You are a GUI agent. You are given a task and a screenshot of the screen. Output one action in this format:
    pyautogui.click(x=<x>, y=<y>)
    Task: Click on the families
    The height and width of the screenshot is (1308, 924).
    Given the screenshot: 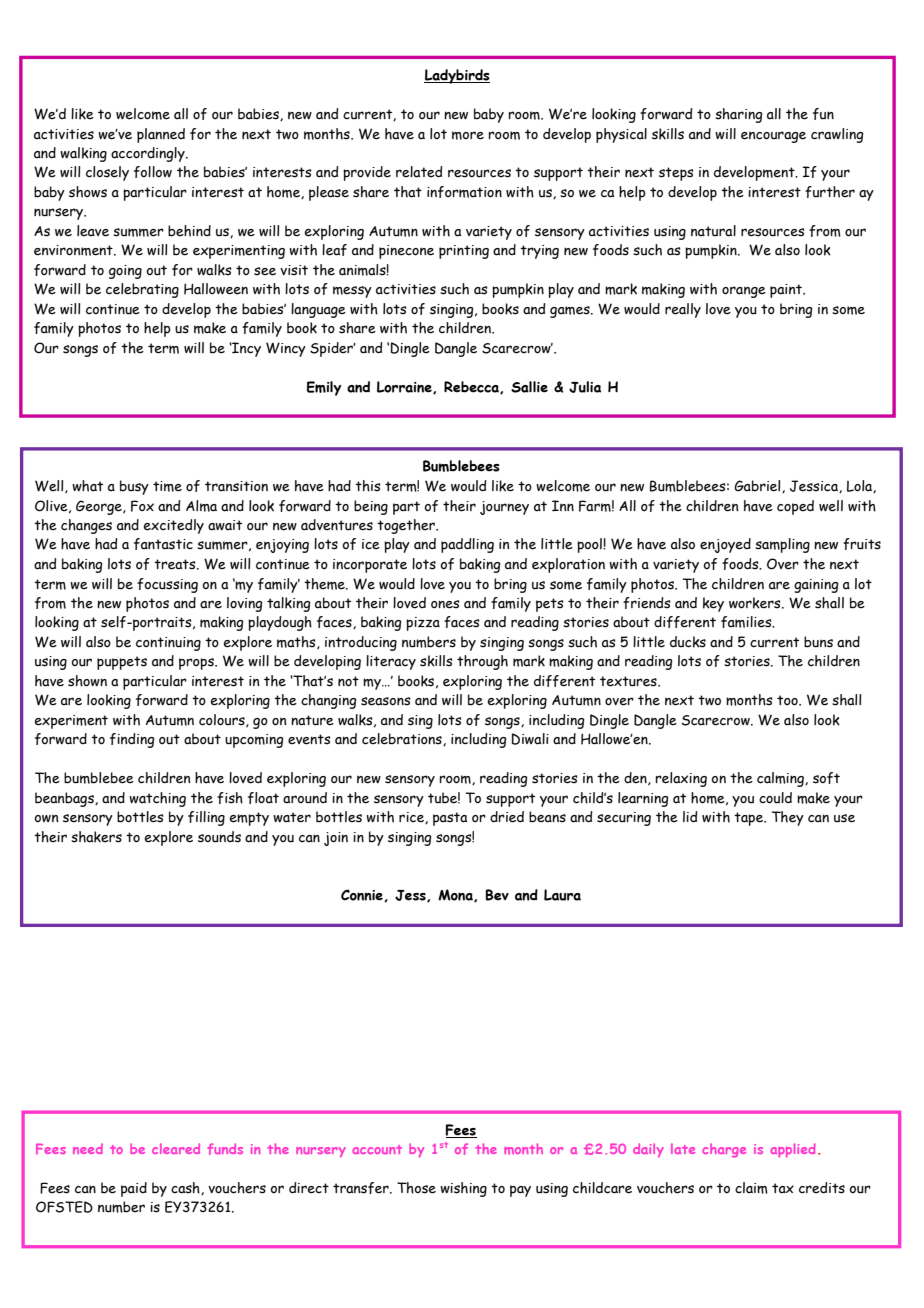 What is the action you would take?
    pyautogui.click(x=747, y=622)
